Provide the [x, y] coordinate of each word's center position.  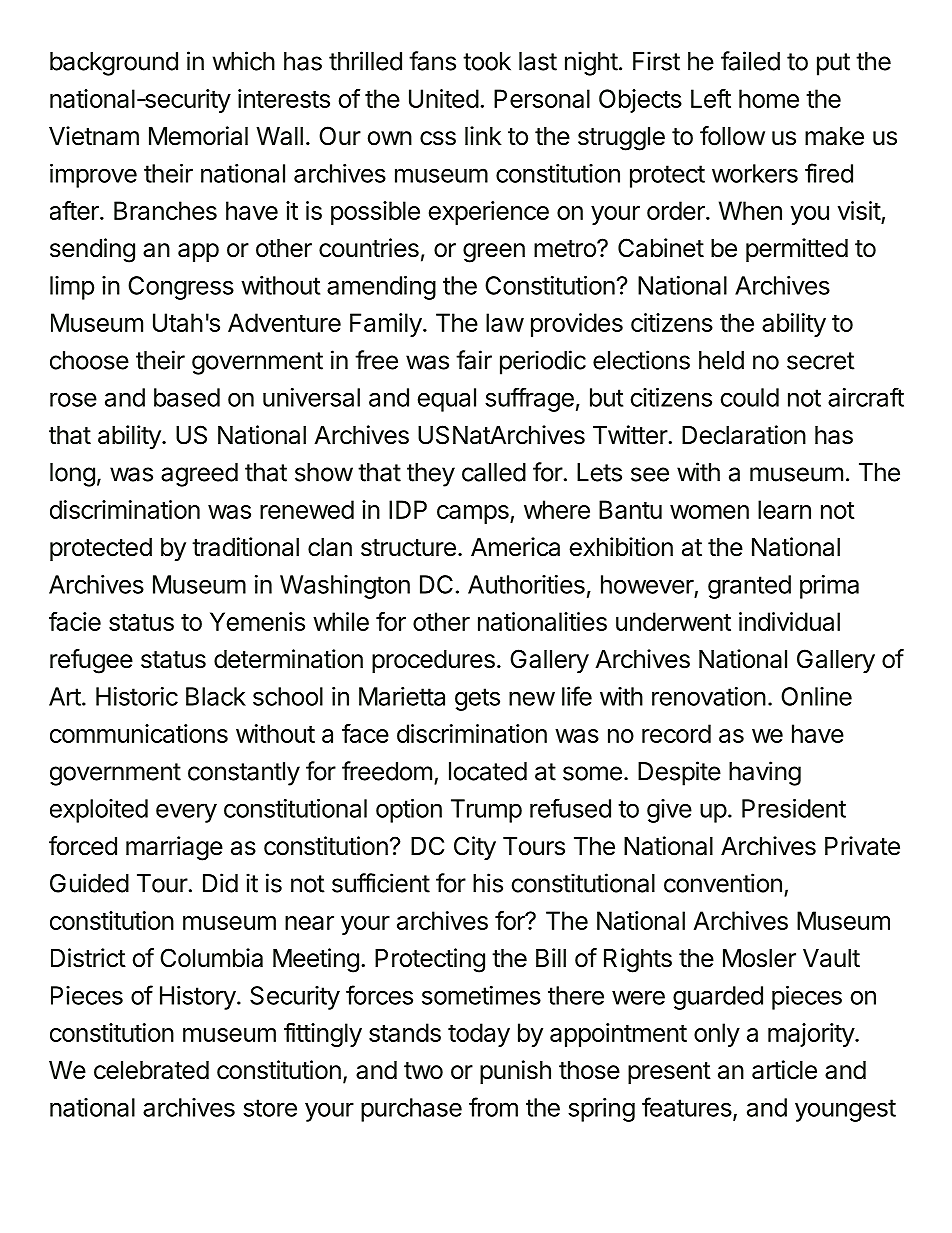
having [765, 773]
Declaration [744, 435]
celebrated [151, 1070]
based [187, 397]
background [114, 64]
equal [447, 400]
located [488, 771]
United [444, 98]
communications [139, 733]
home [769, 98]
